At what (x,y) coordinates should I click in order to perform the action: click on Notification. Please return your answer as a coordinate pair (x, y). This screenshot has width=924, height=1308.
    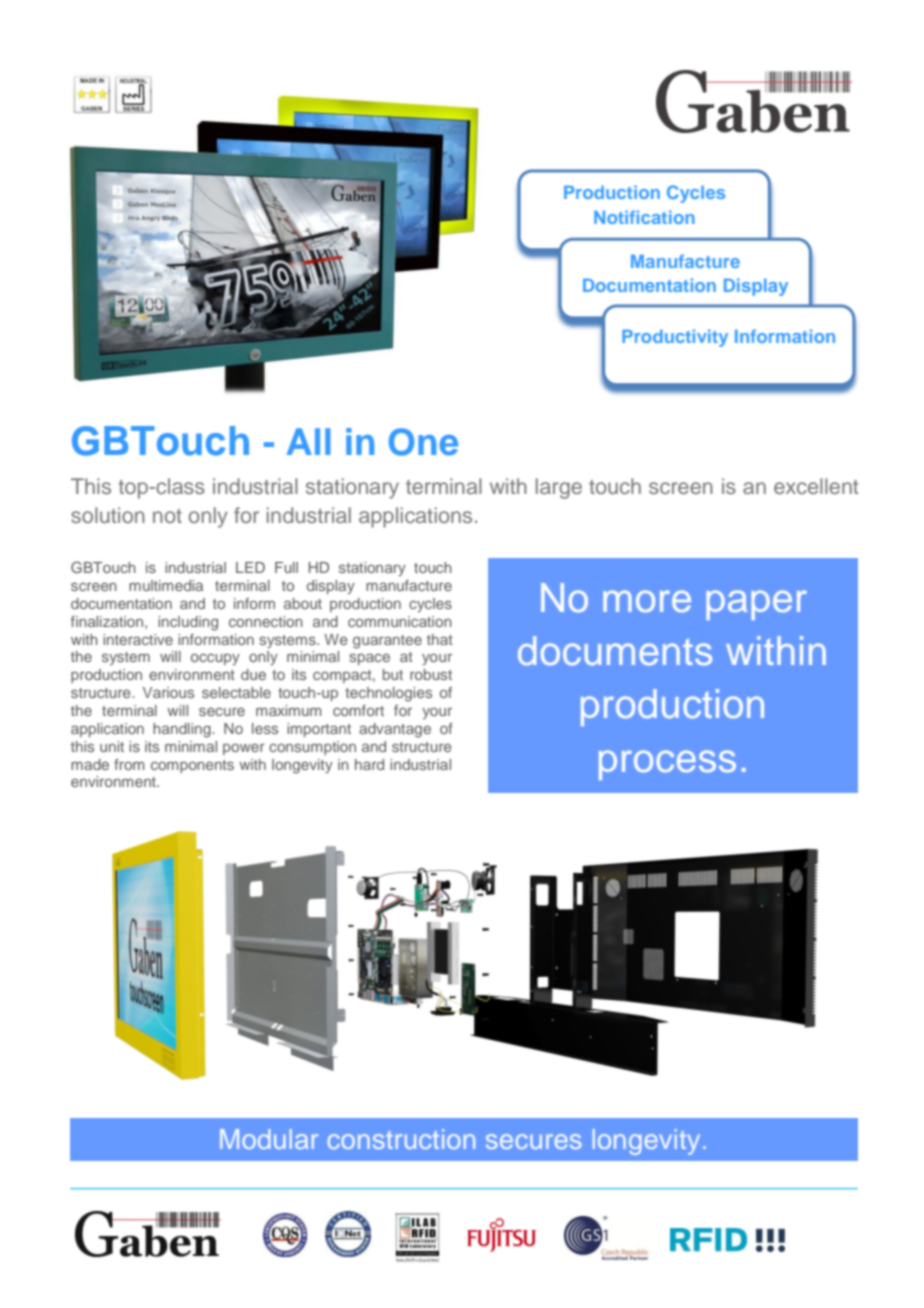
    Looking at the image, I should click on (644, 217).
